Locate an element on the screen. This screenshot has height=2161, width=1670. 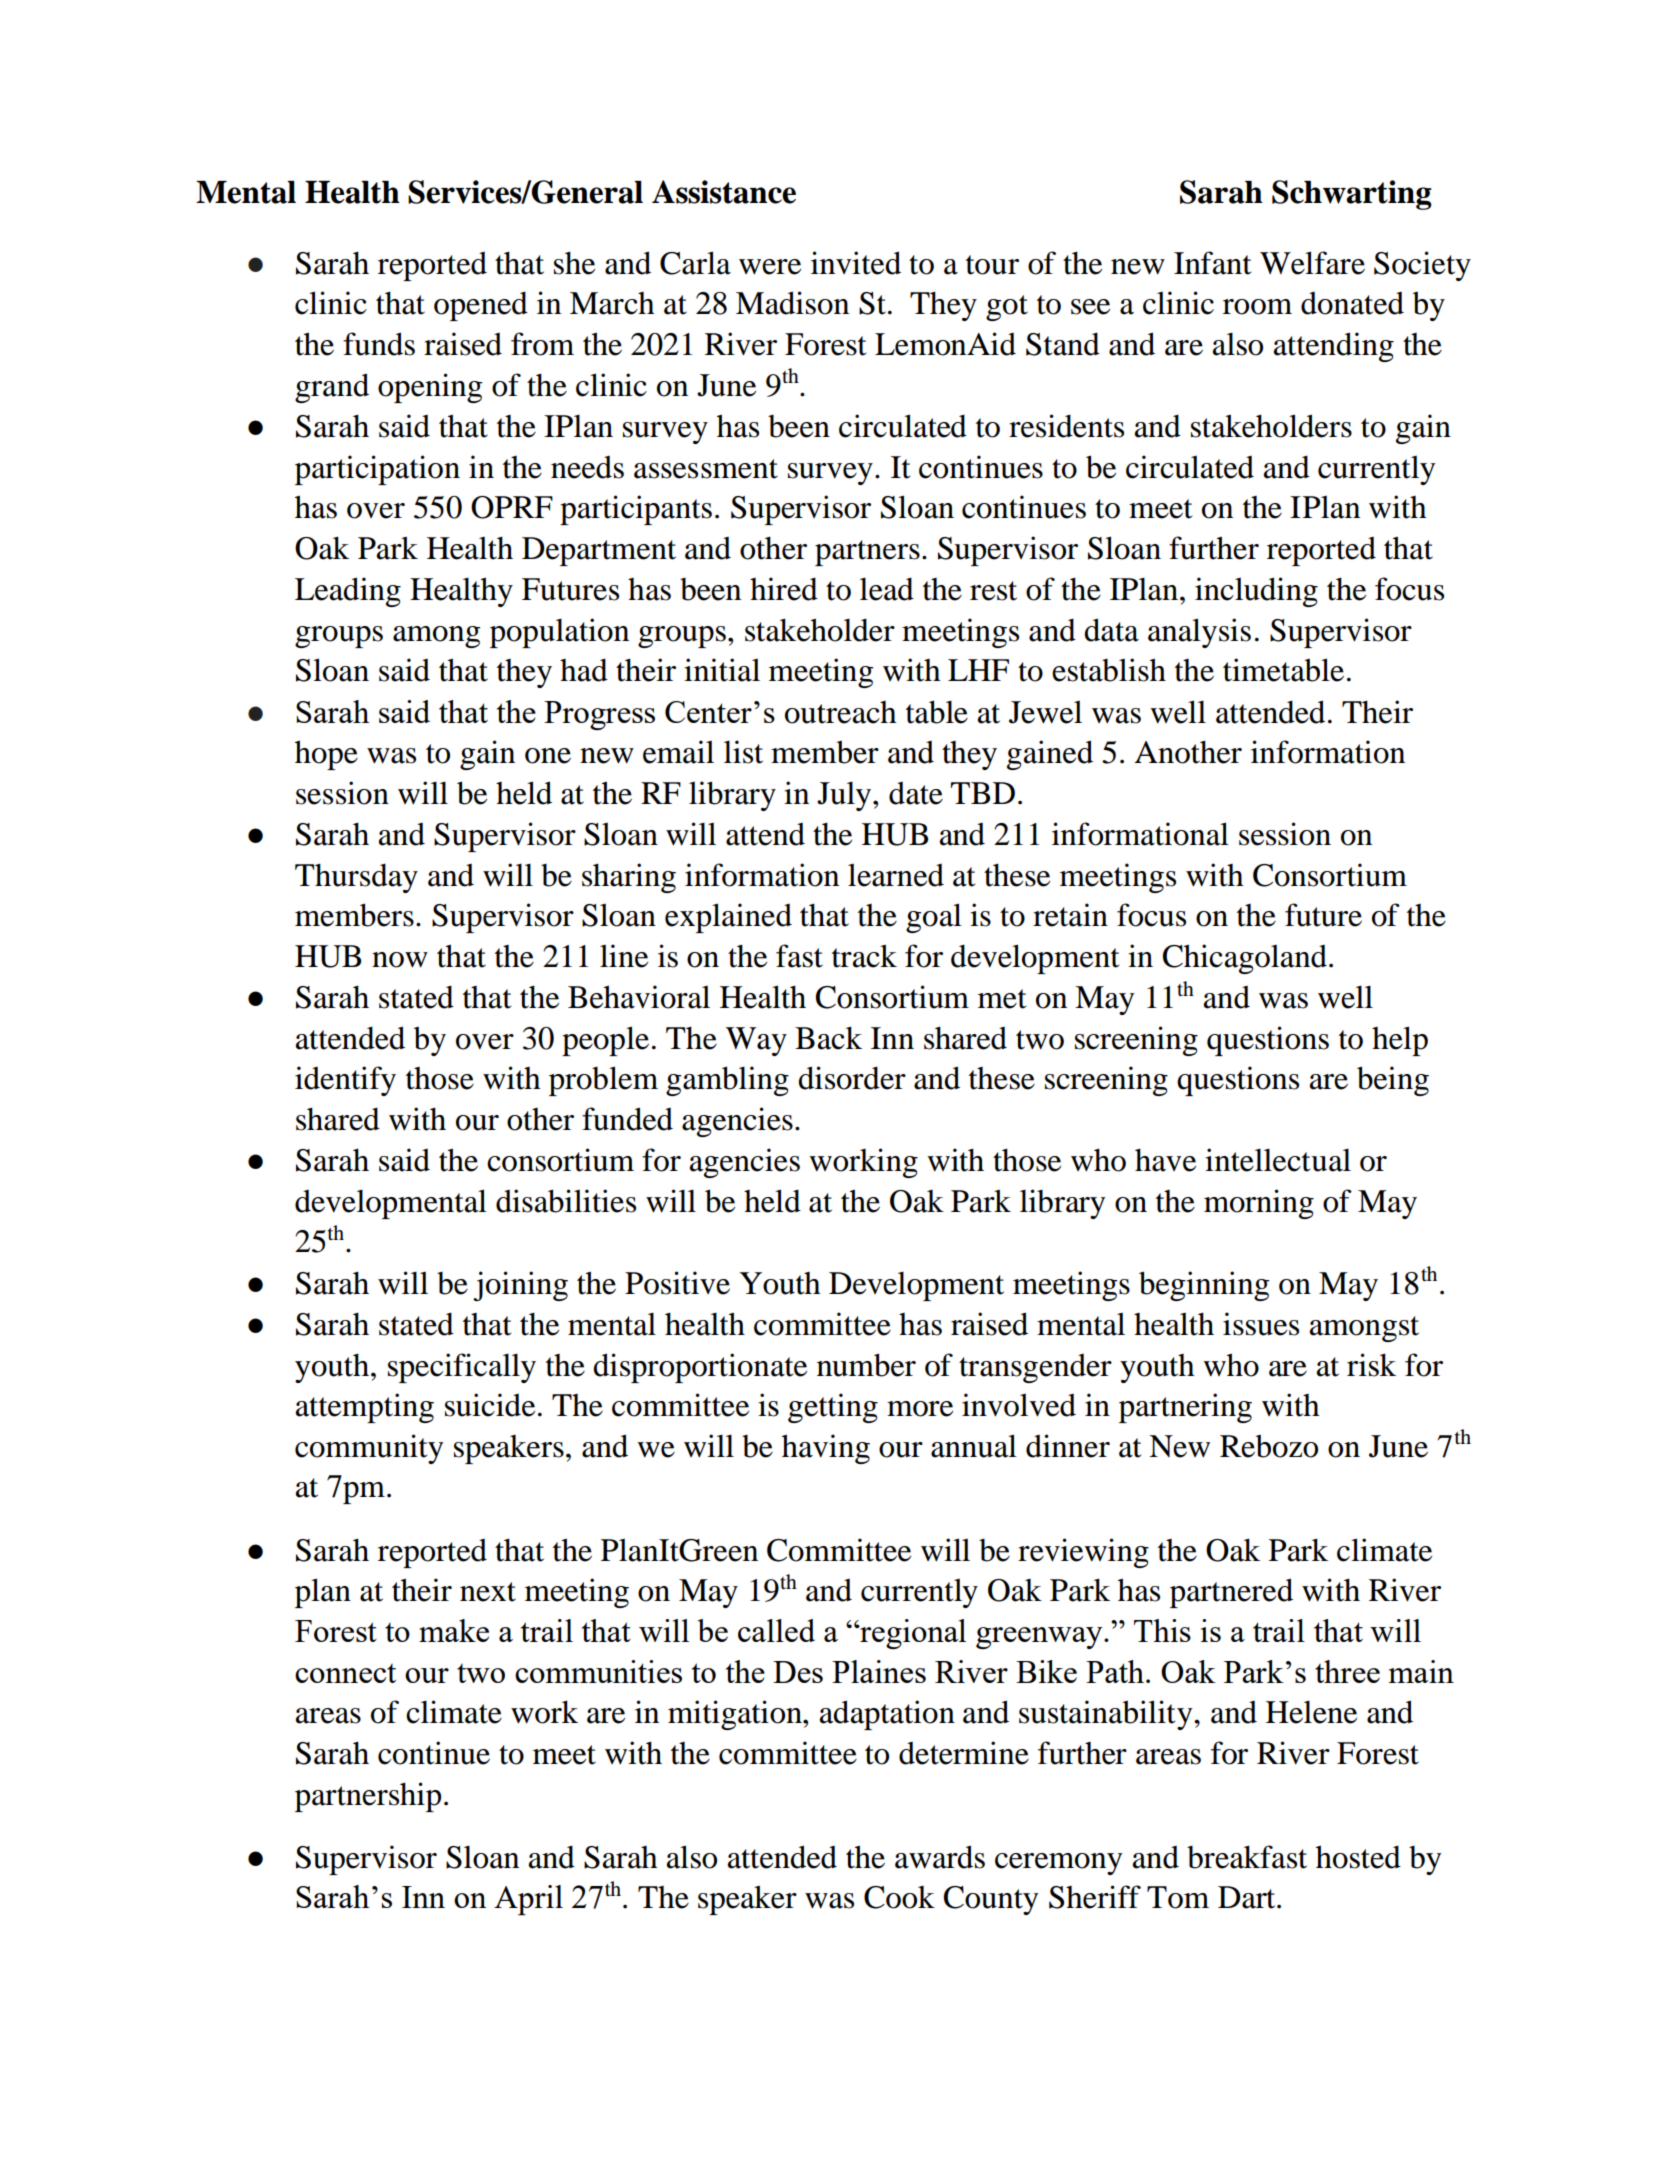
including is located at coordinates (1256, 592).
